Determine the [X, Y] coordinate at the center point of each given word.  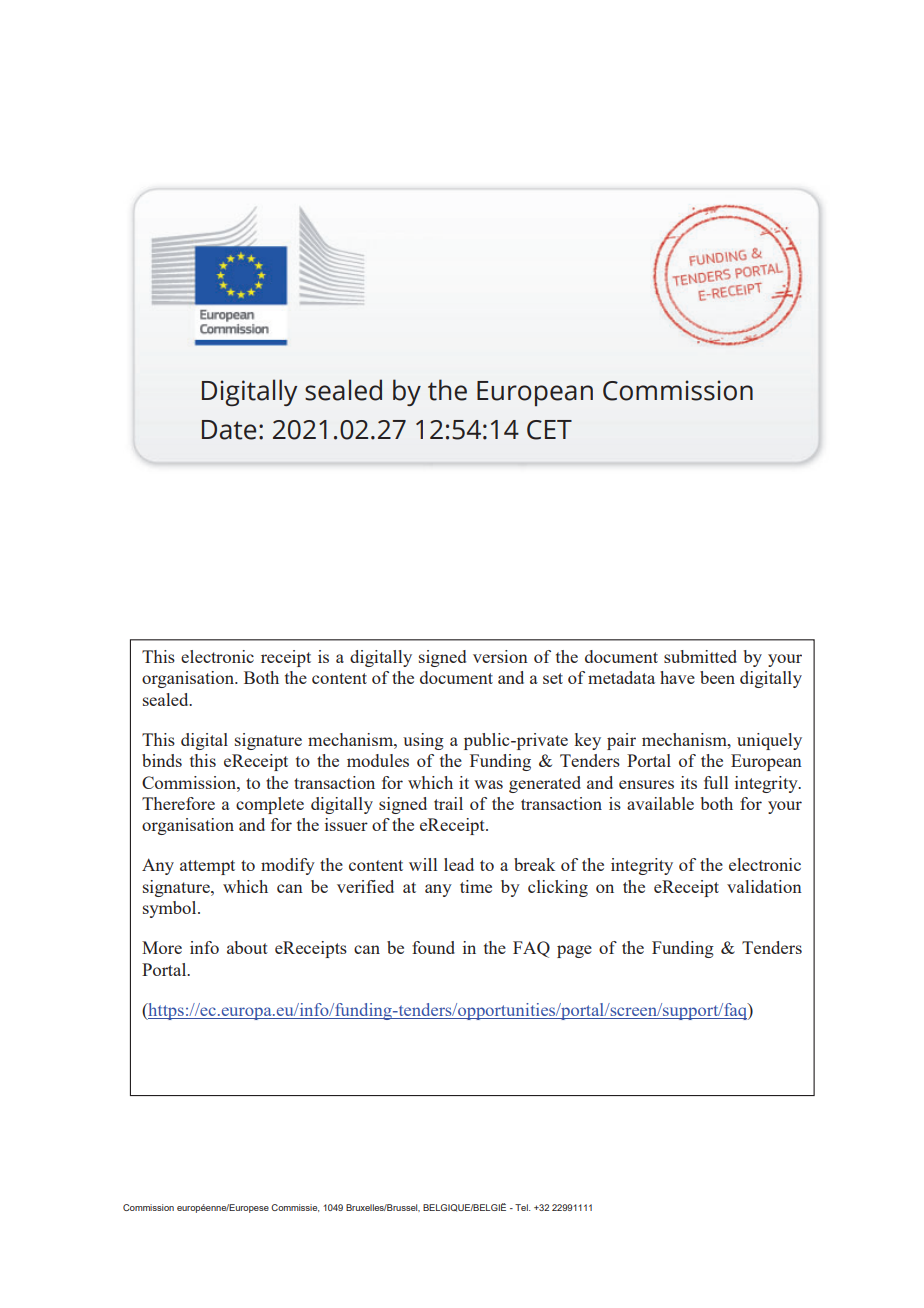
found [433, 947]
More [162, 947]
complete [270, 805]
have [677, 677]
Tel [522, 1207]
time [476, 886]
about [247, 947]
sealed [167, 699]
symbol [171, 909]
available [660, 803]
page [574, 951]
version [500, 656]
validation [764, 886]
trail [448, 803]
